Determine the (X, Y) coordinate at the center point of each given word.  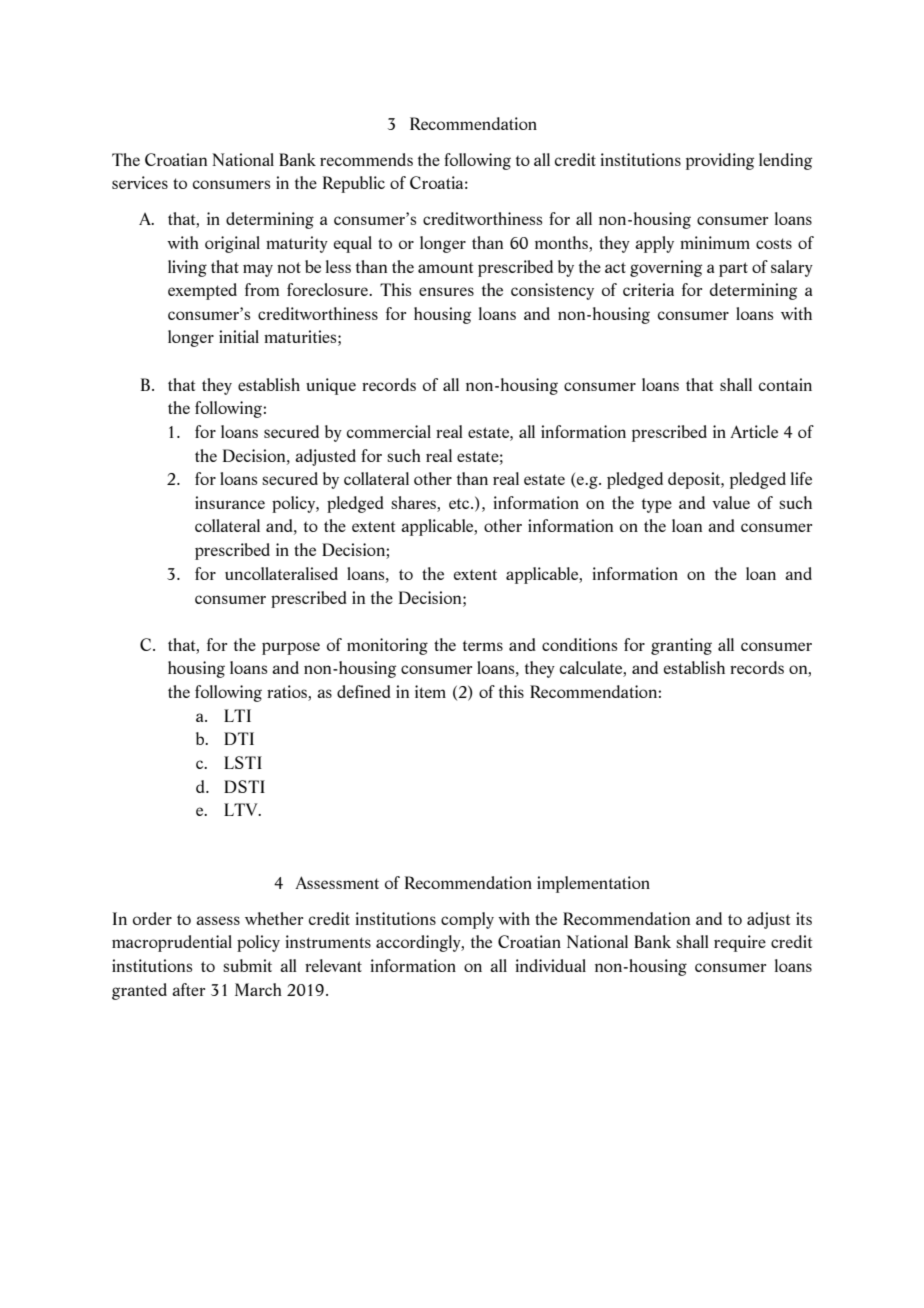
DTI (239, 738)
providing (720, 161)
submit (247, 965)
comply (467, 920)
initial (239, 336)
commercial (389, 431)
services (140, 182)
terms (483, 646)
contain (785, 384)
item (430, 691)
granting (681, 646)
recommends (366, 159)
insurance (230, 502)
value (731, 502)
